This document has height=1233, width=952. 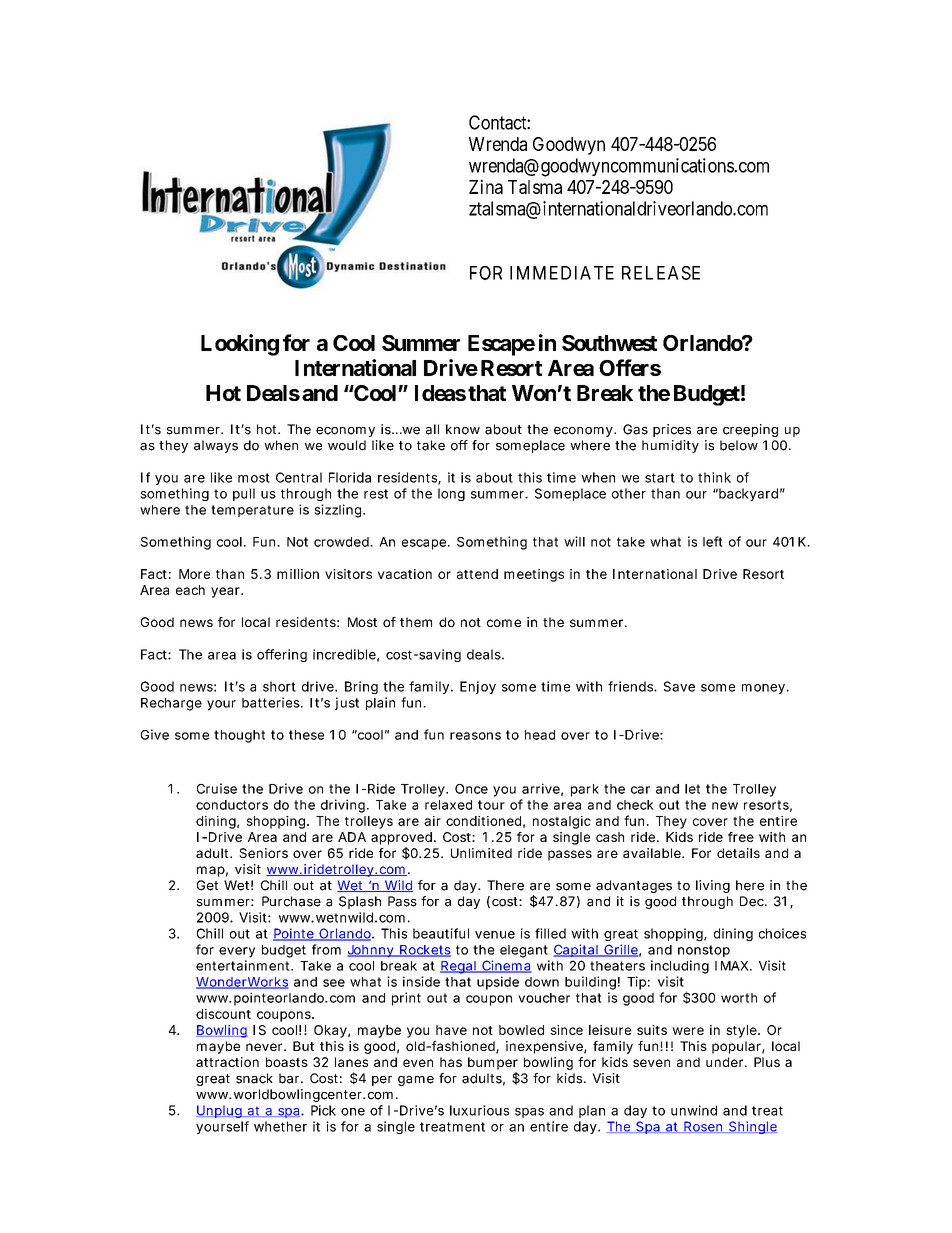 I want to click on unwind, so click(x=694, y=1110).
